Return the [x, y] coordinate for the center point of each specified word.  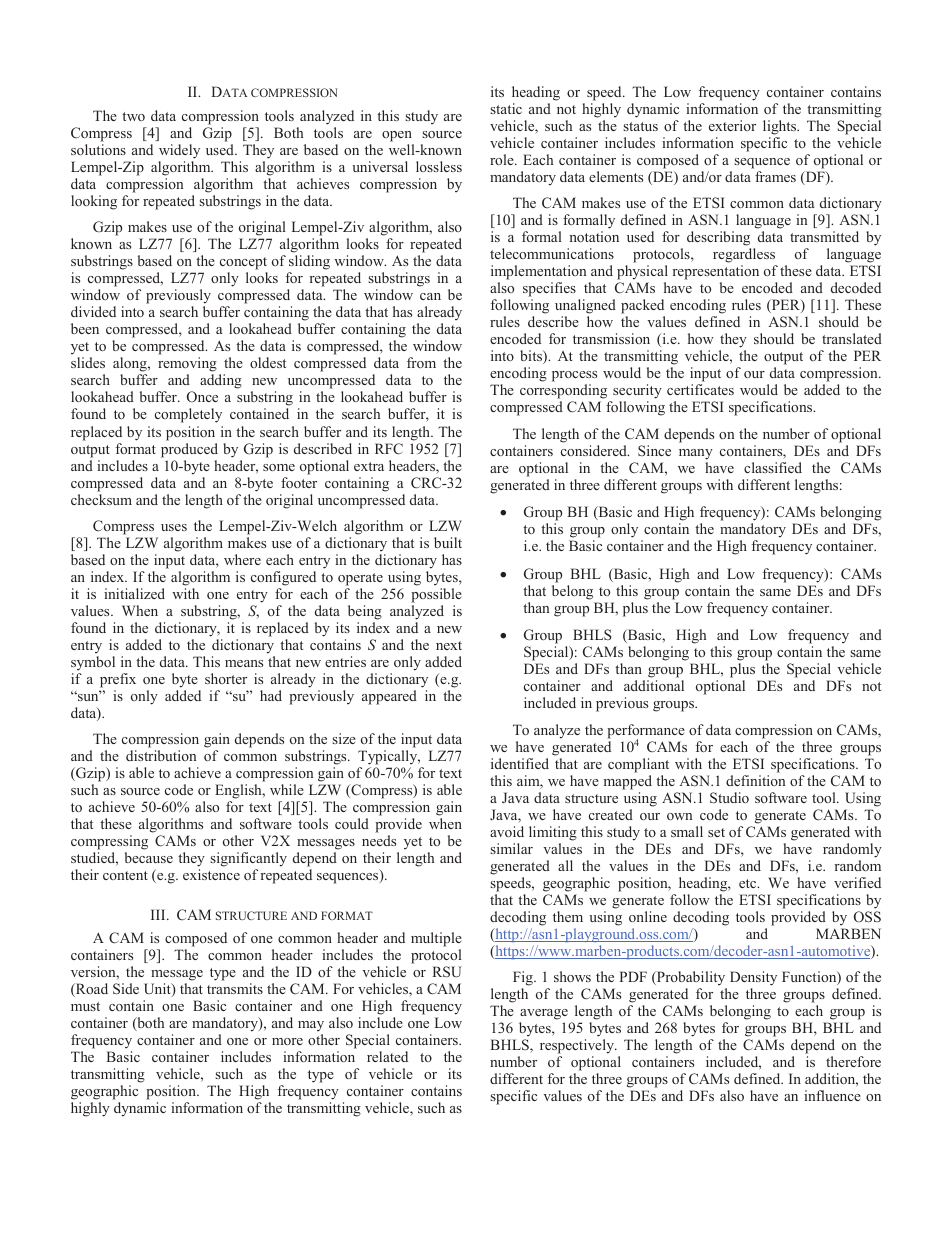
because [149, 857]
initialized [134, 593]
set [716, 832]
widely [179, 151]
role [503, 159]
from [421, 362]
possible [436, 595]
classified [773, 467]
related [387, 1056]
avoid [507, 831]
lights [781, 127]
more [287, 1041]
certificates [700, 389]
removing [187, 366]
